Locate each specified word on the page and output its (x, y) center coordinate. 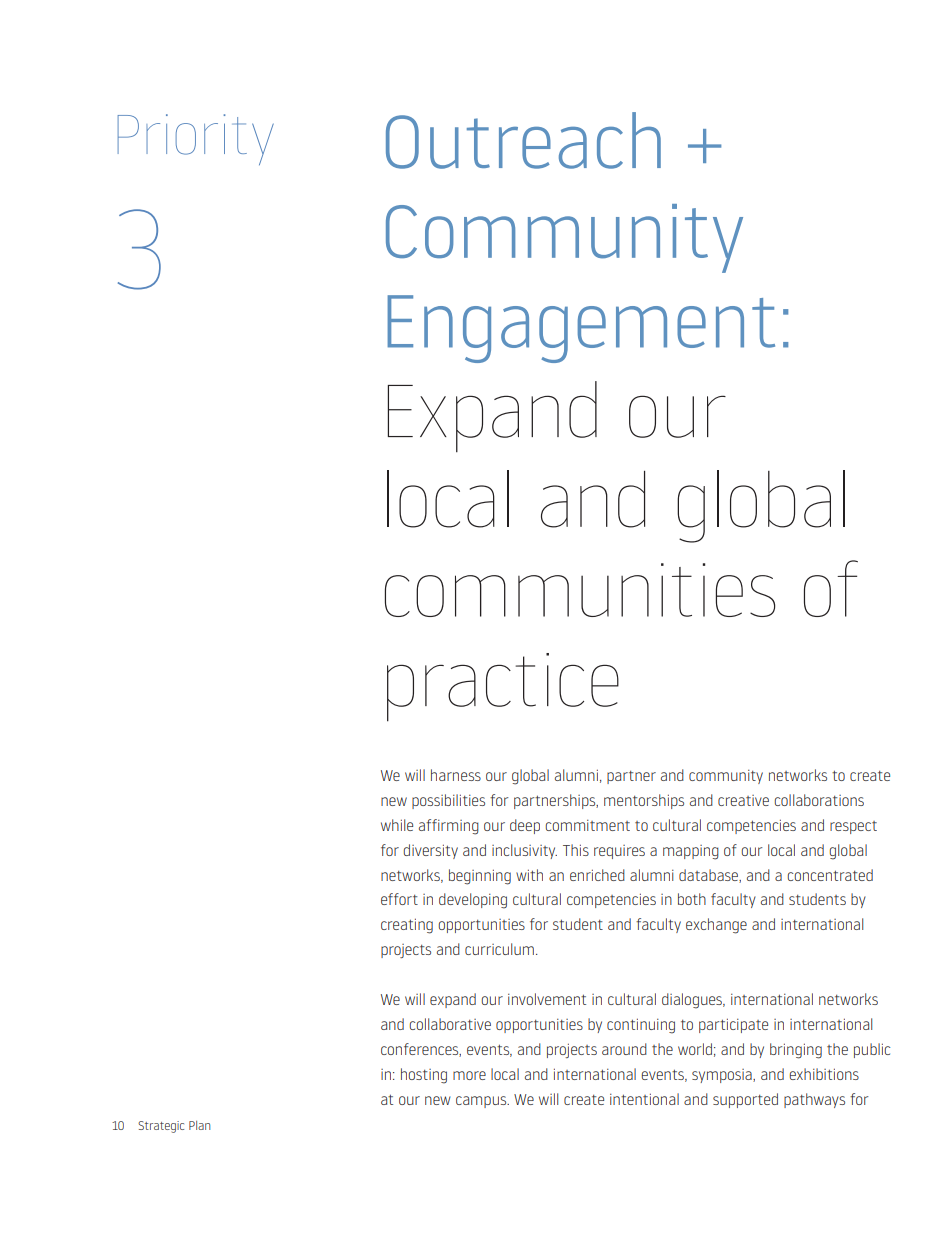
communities (580, 590)
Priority (196, 139)
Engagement (581, 329)
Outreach (523, 140)
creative (743, 800)
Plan (199, 1125)
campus (482, 1102)
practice (503, 687)
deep (525, 826)
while (397, 825)
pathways (814, 1100)
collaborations (819, 800)
